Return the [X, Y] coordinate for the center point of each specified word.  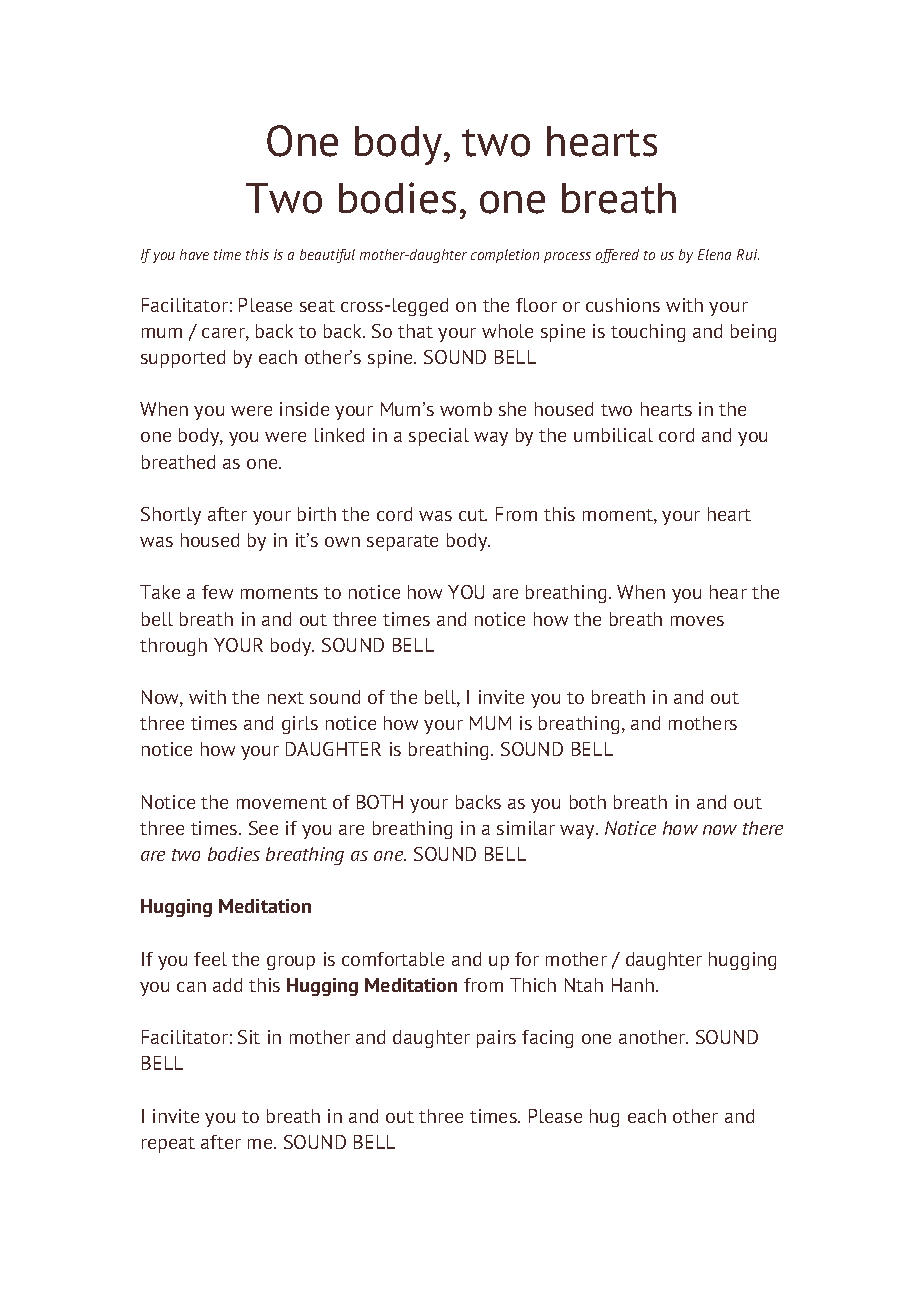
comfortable [393, 959]
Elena [714, 254]
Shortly [171, 516]
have [194, 254]
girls [300, 725]
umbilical [613, 435]
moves [697, 621]
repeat [168, 1145]
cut [473, 515]
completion [505, 256]
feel [210, 959]
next [286, 698]
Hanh [634, 985]
